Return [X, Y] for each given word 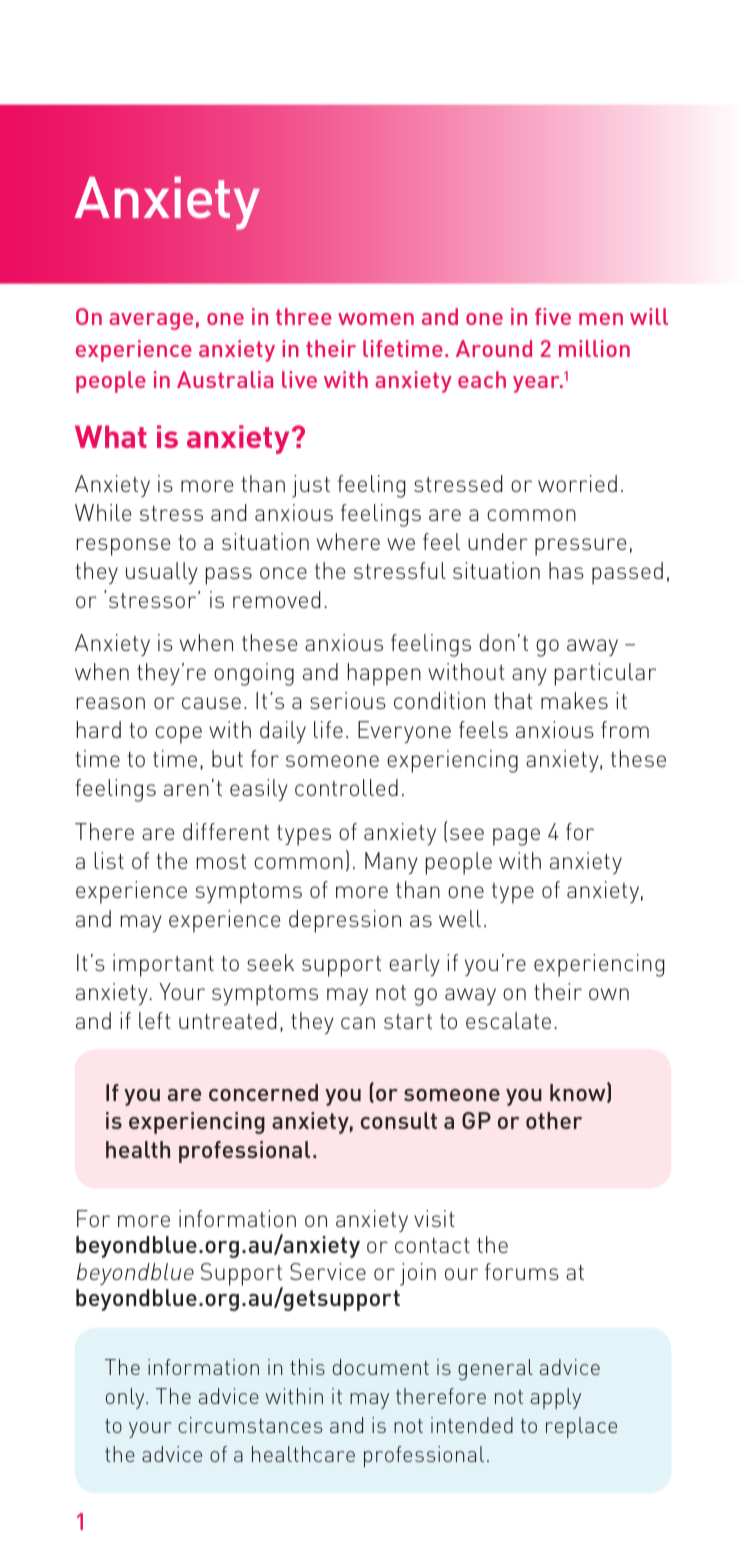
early [414, 965]
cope [178, 735]
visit [434, 1218]
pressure [580, 547]
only [126, 1398]
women [376, 319]
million [594, 348]
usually [162, 573]
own [609, 994]
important [163, 965]
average [151, 321]
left [155, 1020]
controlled [346, 787]
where [348, 541]
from [625, 729]
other [554, 1120]
